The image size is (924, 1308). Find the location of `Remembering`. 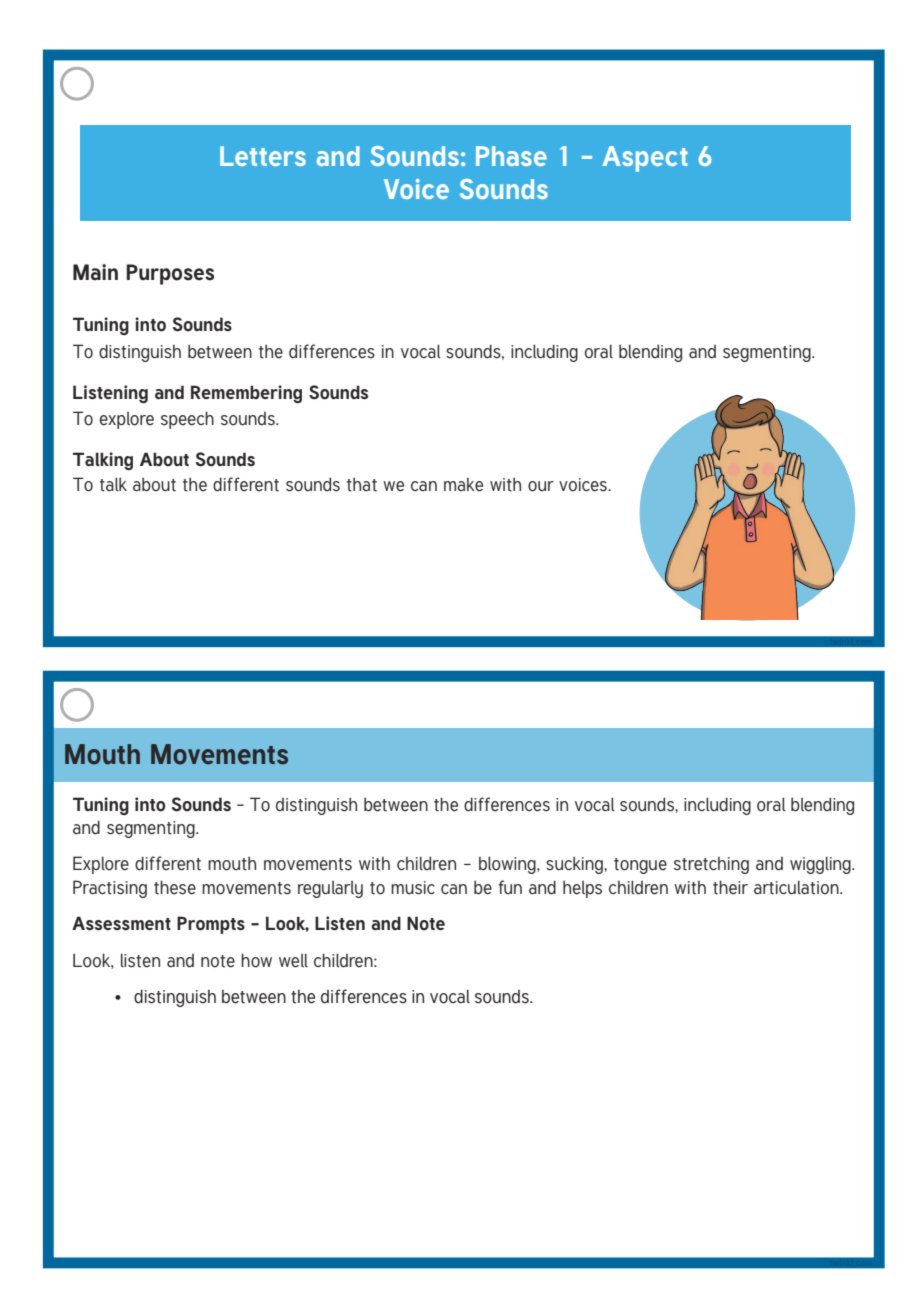

Remembering is located at coordinates (246, 394).
